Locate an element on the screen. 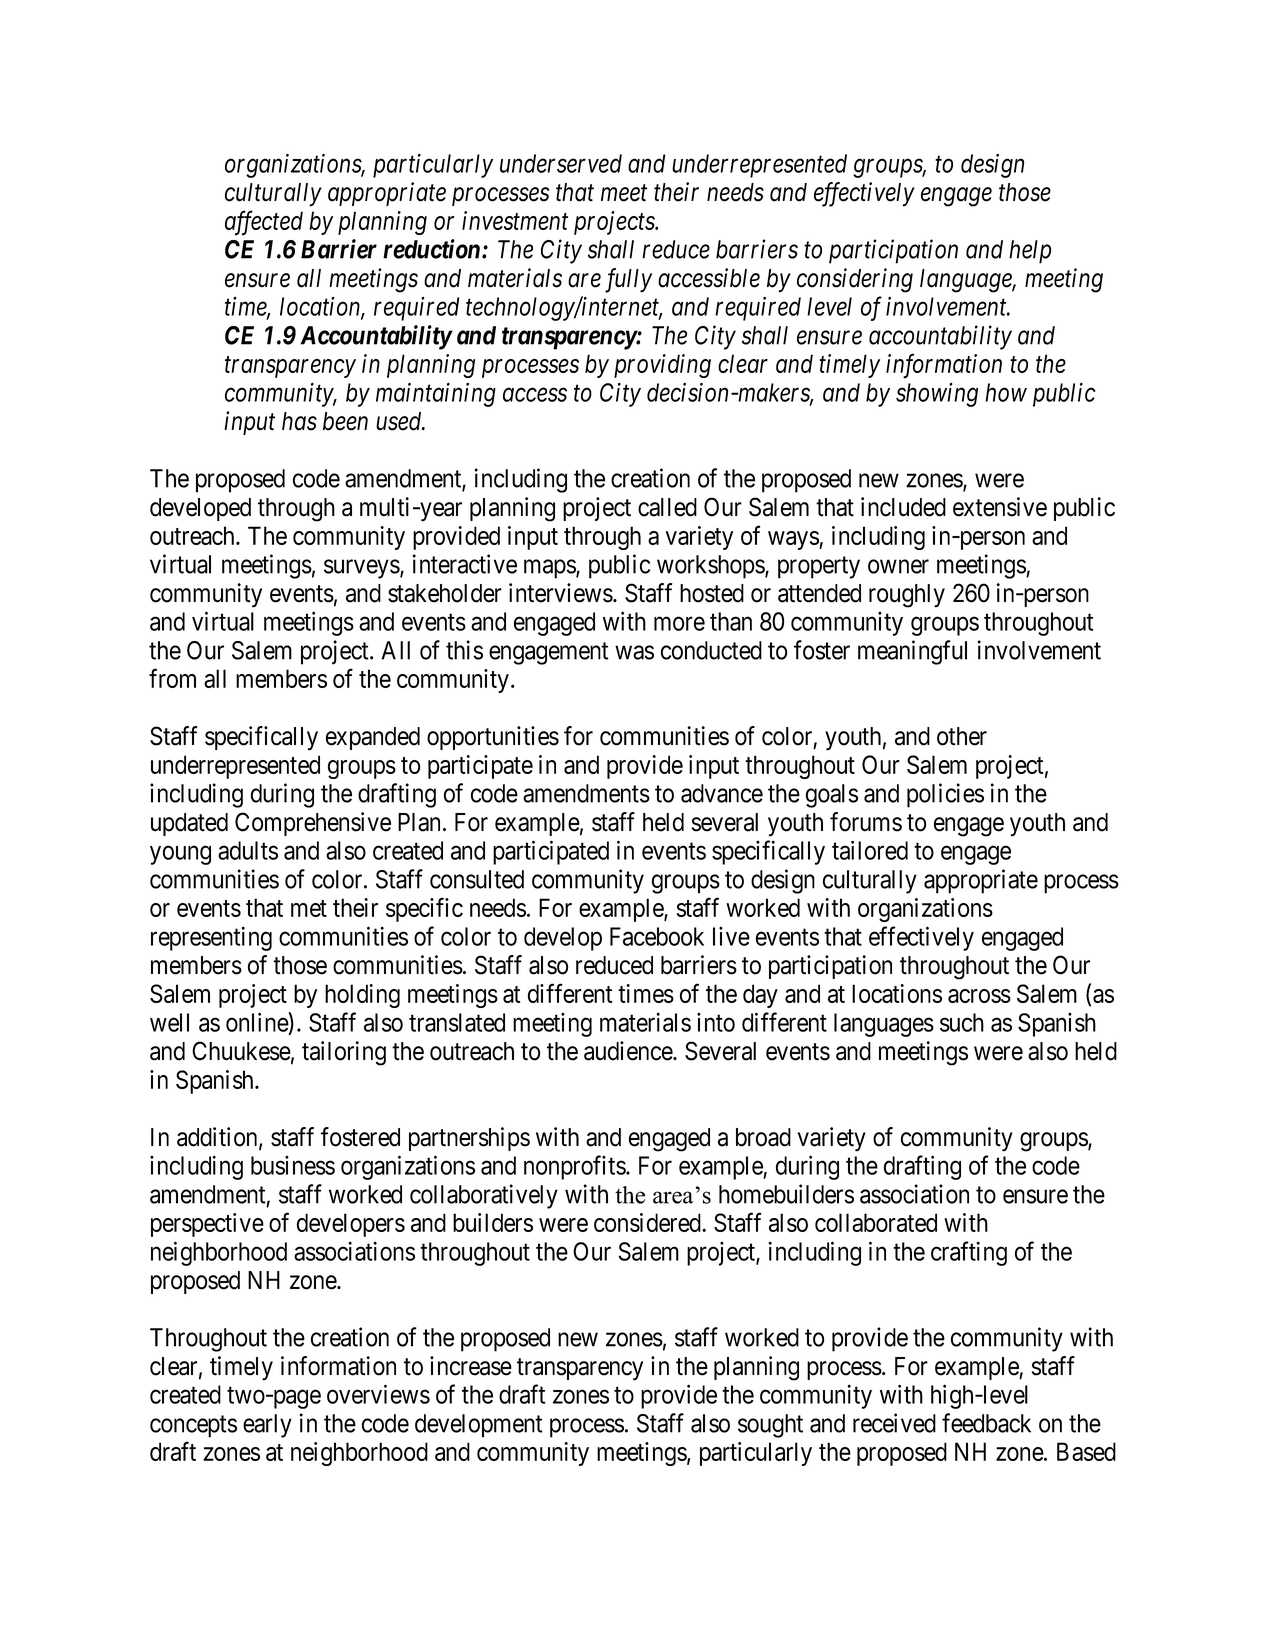 The height and width of the screenshot is (1643, 1270). early is located at coordinates (267, 1426).
